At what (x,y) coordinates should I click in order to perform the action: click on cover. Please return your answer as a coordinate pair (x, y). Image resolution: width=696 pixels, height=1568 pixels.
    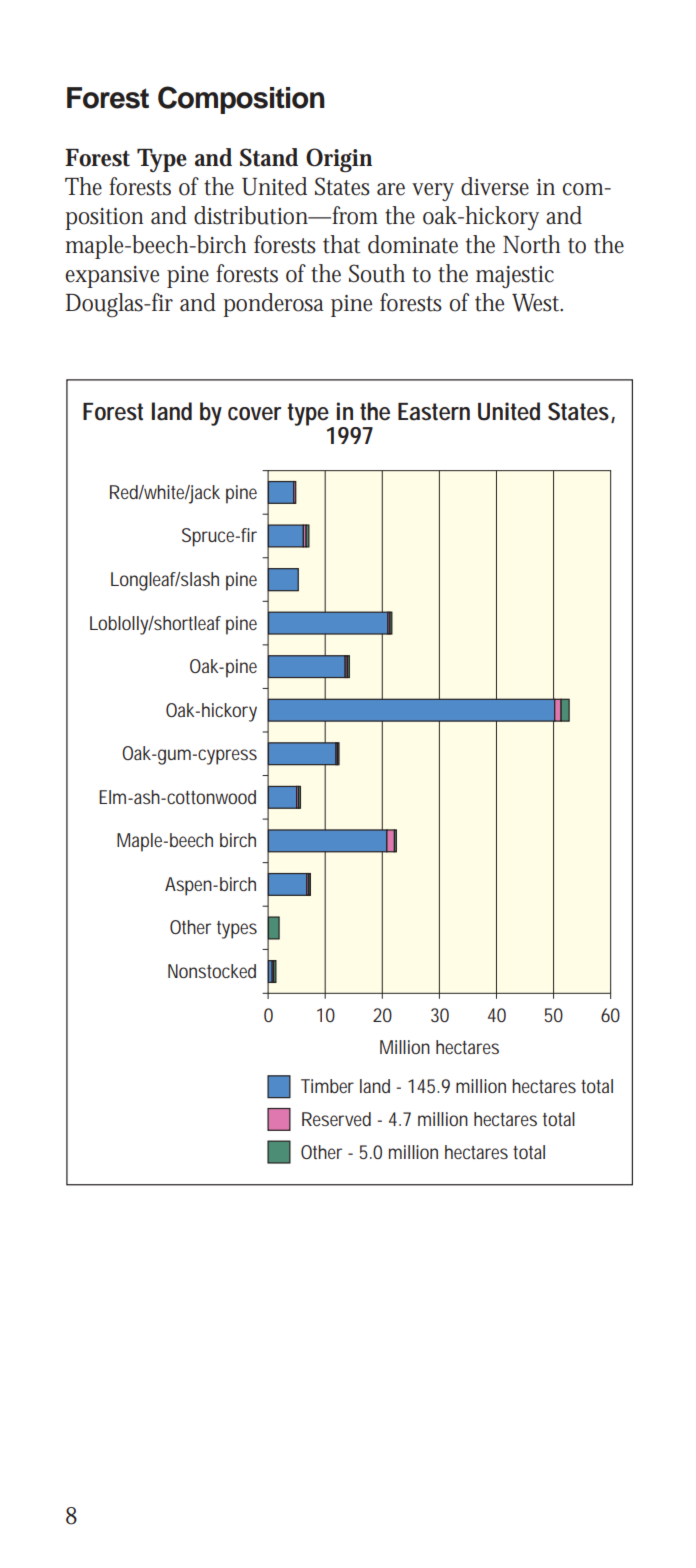
    Looking at the image, I should click on (254, 414).
